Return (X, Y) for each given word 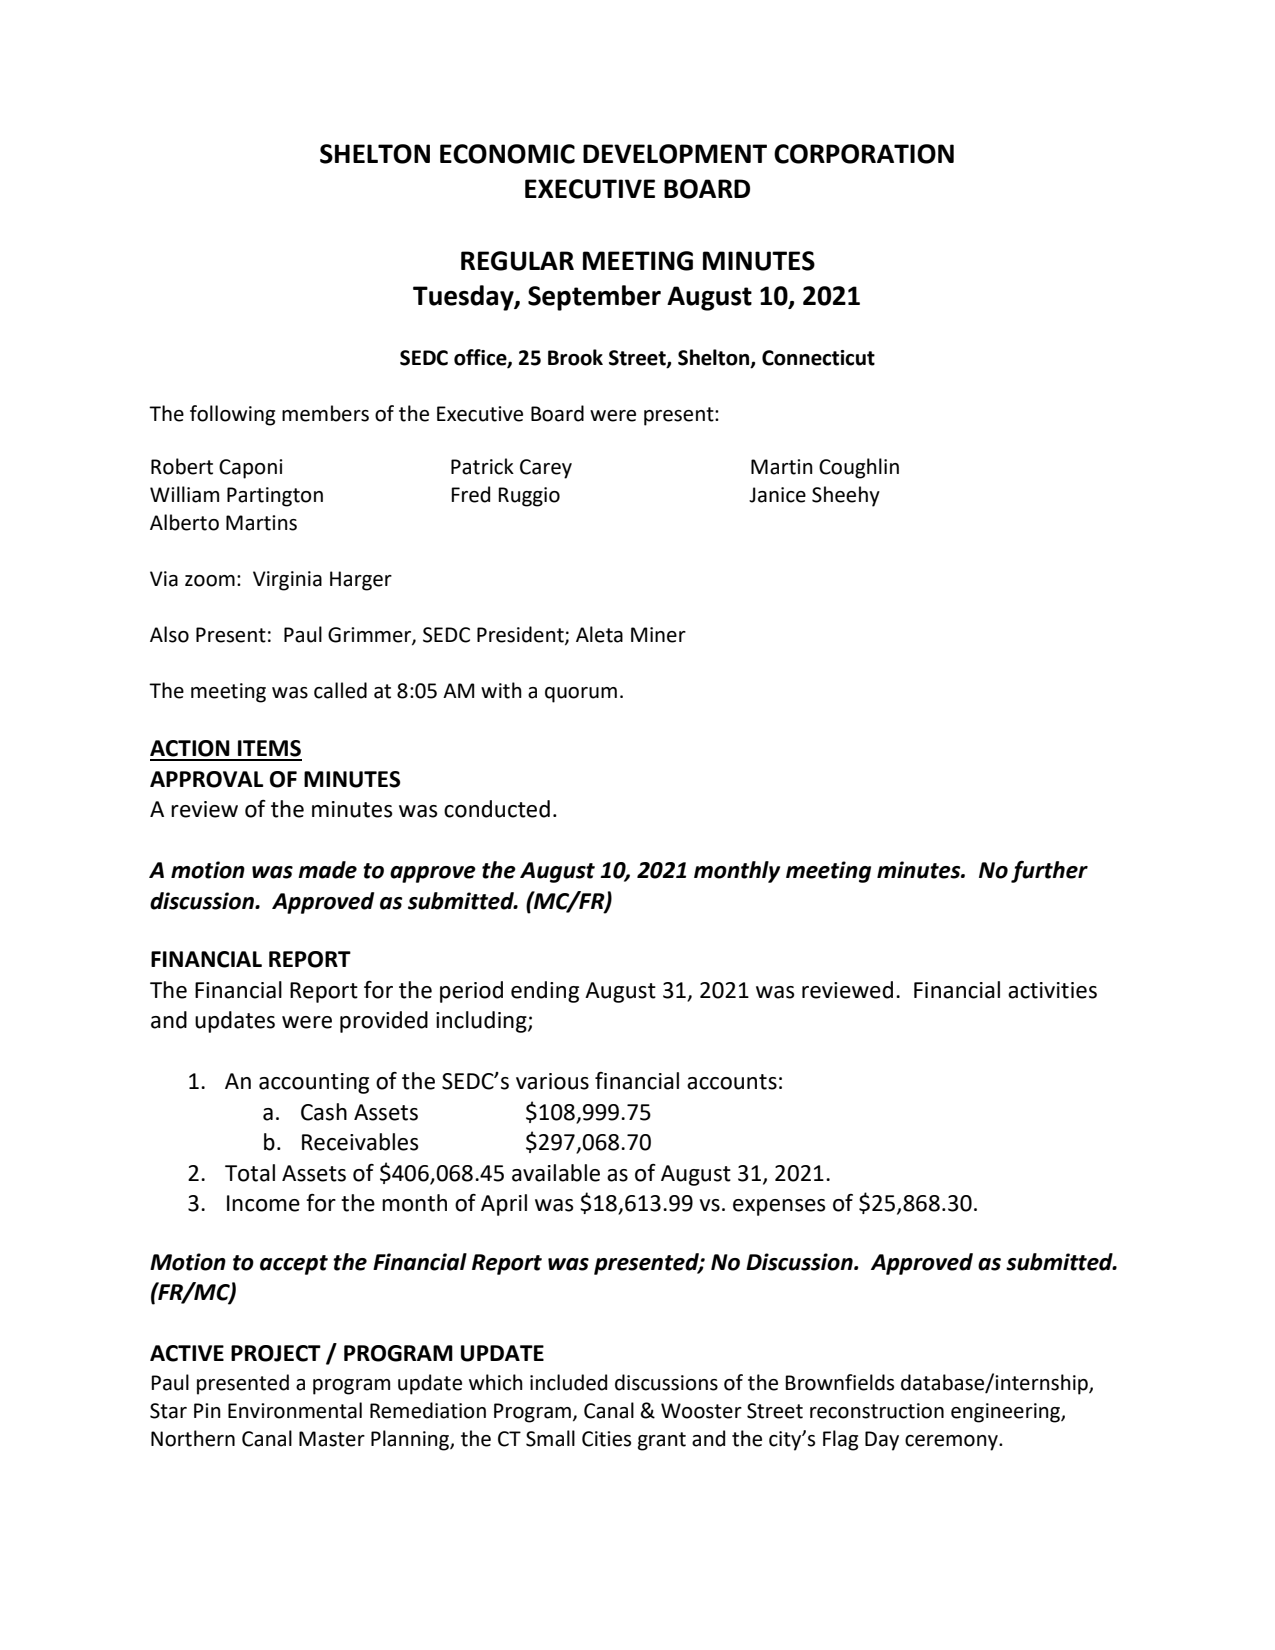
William (184, 494)
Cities (606, 1439)
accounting (314, 1083)
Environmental (295, 1410)
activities (1052, 990)
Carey (546, 469)
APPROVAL (206, 779)
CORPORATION (864, 154)
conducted (497, 809)
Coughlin (859, 468)
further (1049, 872)
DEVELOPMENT (675, 154)
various (552, 1081)
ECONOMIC (507, 154)
